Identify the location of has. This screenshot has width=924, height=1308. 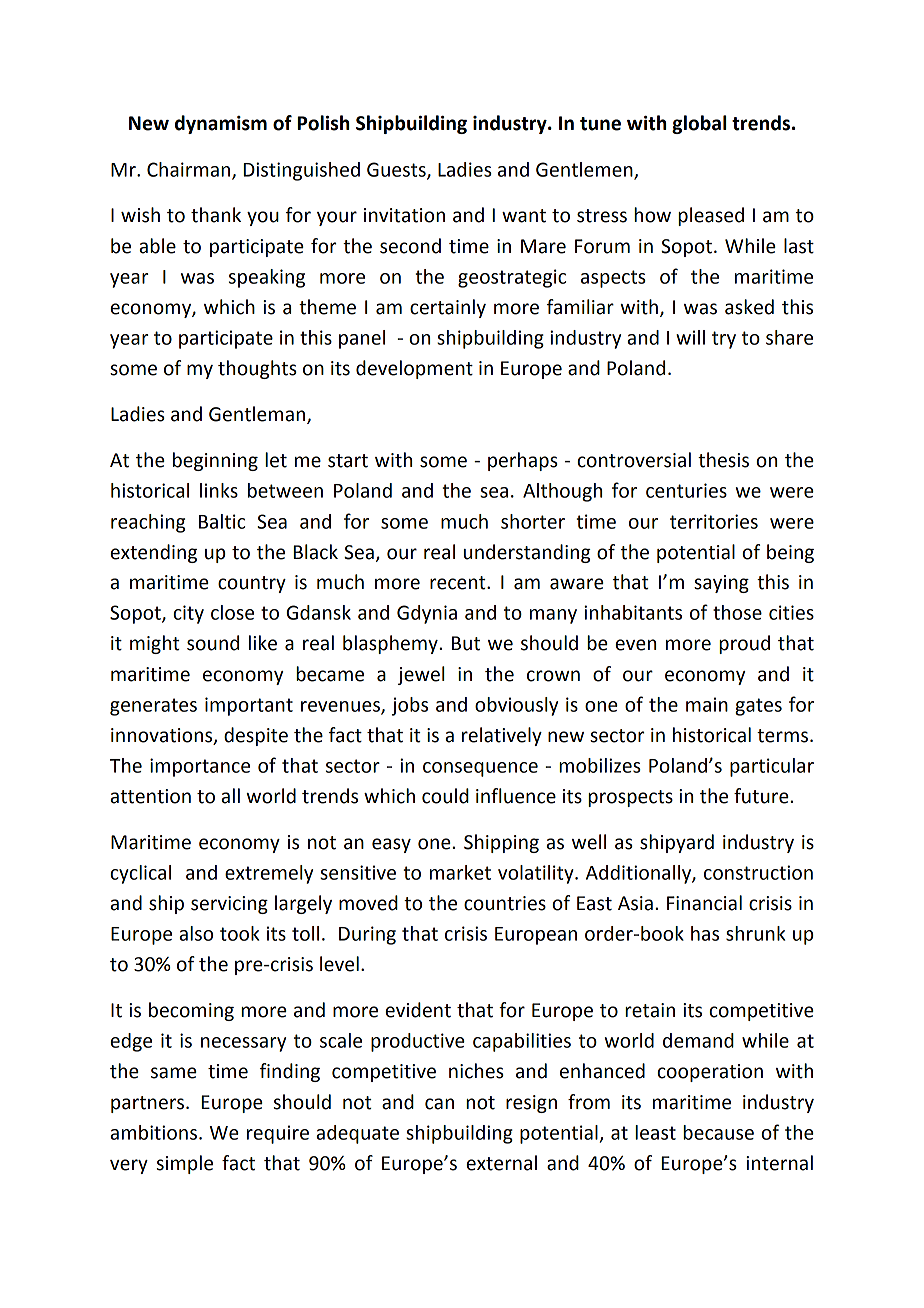
(705, 933).
